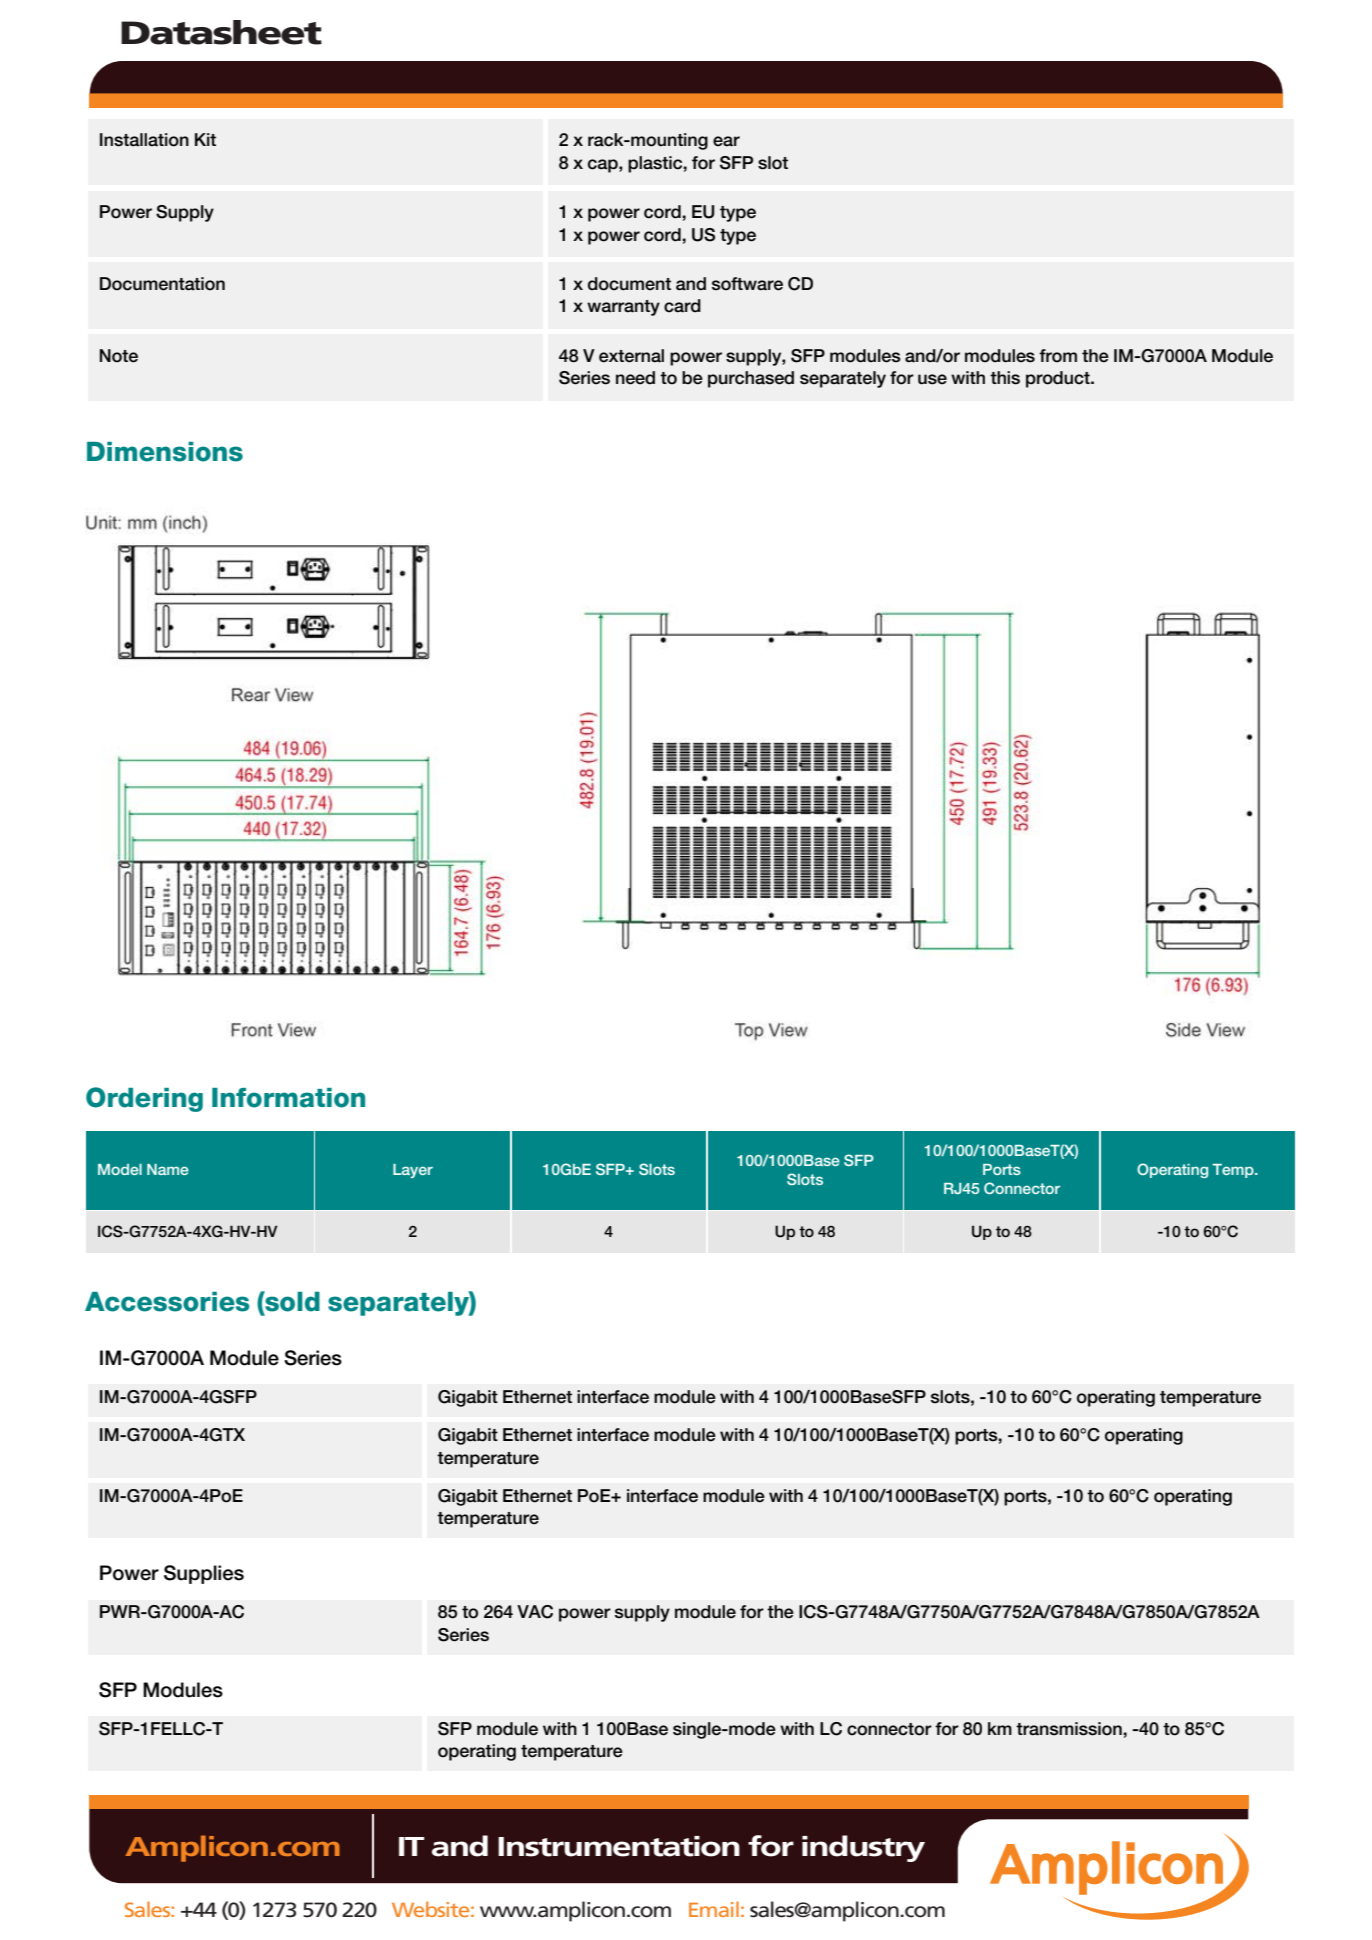 The image size is (1372, 1940). What do you see at coordinates (413, 1171) in the document?
I see `Layer` at bounding box center [413, 1171].
